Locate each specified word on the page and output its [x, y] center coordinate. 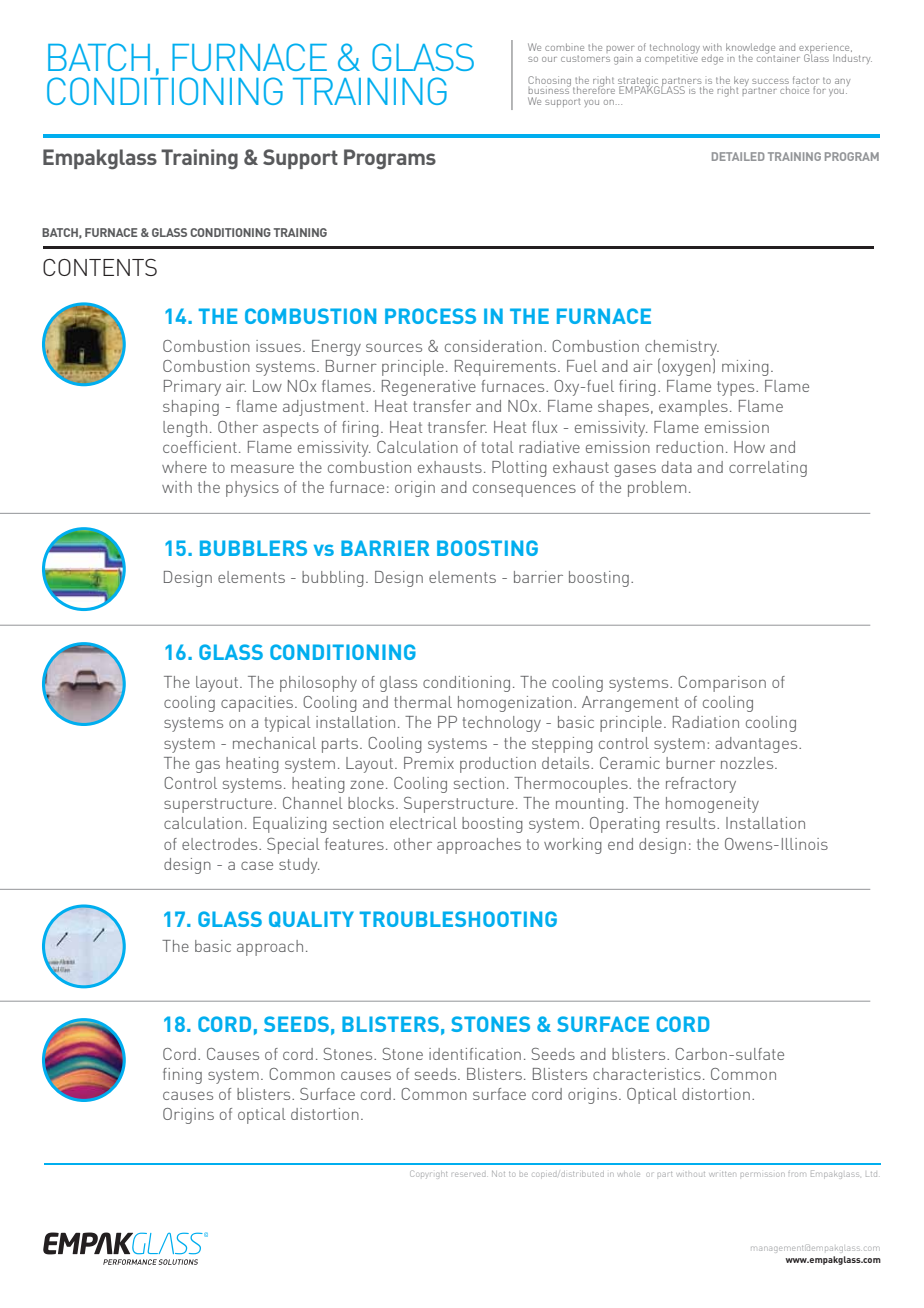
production [498, 765]
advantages [757, 745]
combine [564, 47]
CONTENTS [100, 267]
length [185, 429]
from [796, 1174]
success [770, 81]
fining [182, 1076]
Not [498, 1174]
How [749, 447]
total [498, 447]
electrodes [221, 844]
